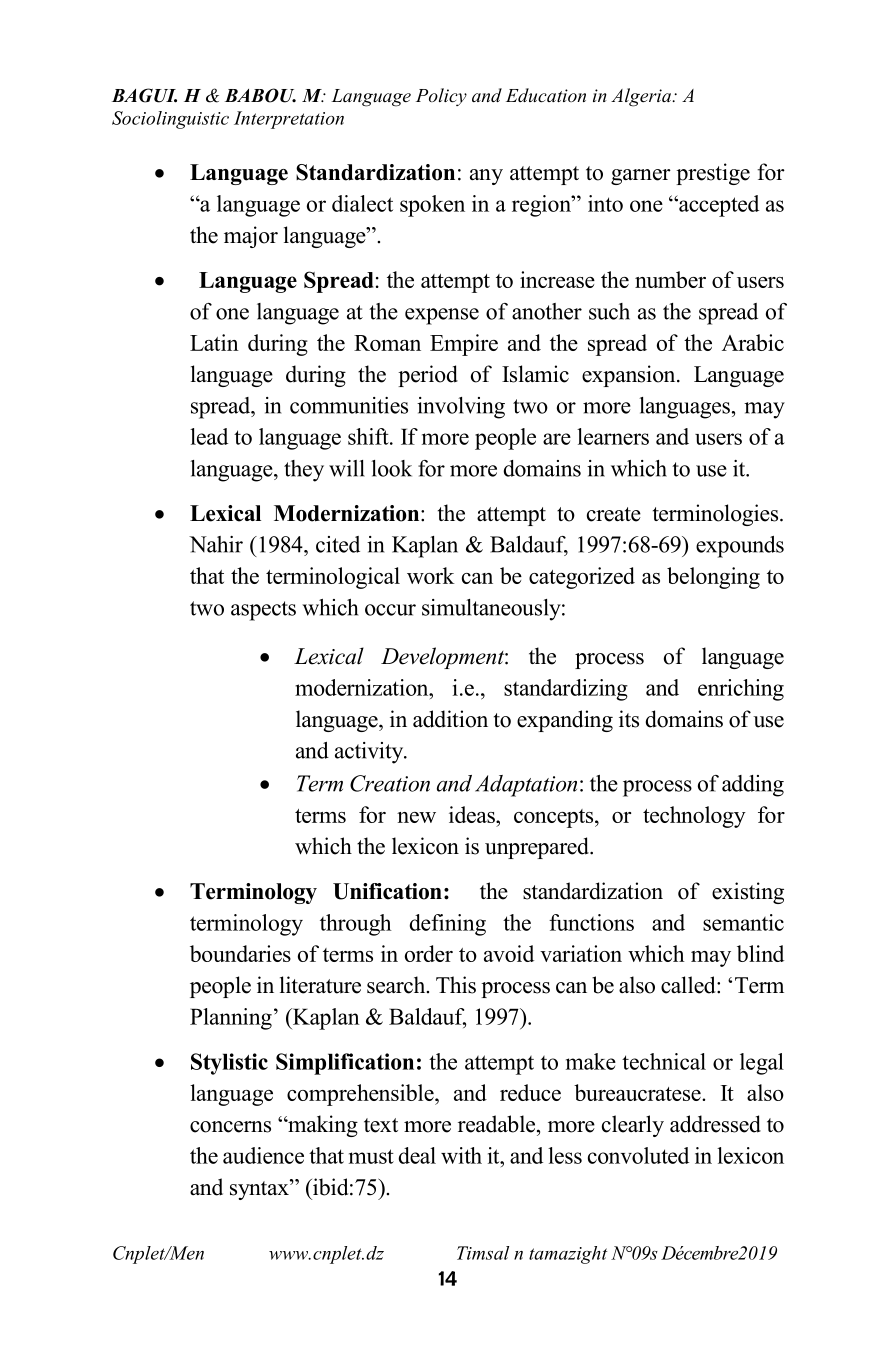 The height and width of the document is (1345, 896). Describe the element at coordinates (486, 177) in the document. I see `any` at that location.
